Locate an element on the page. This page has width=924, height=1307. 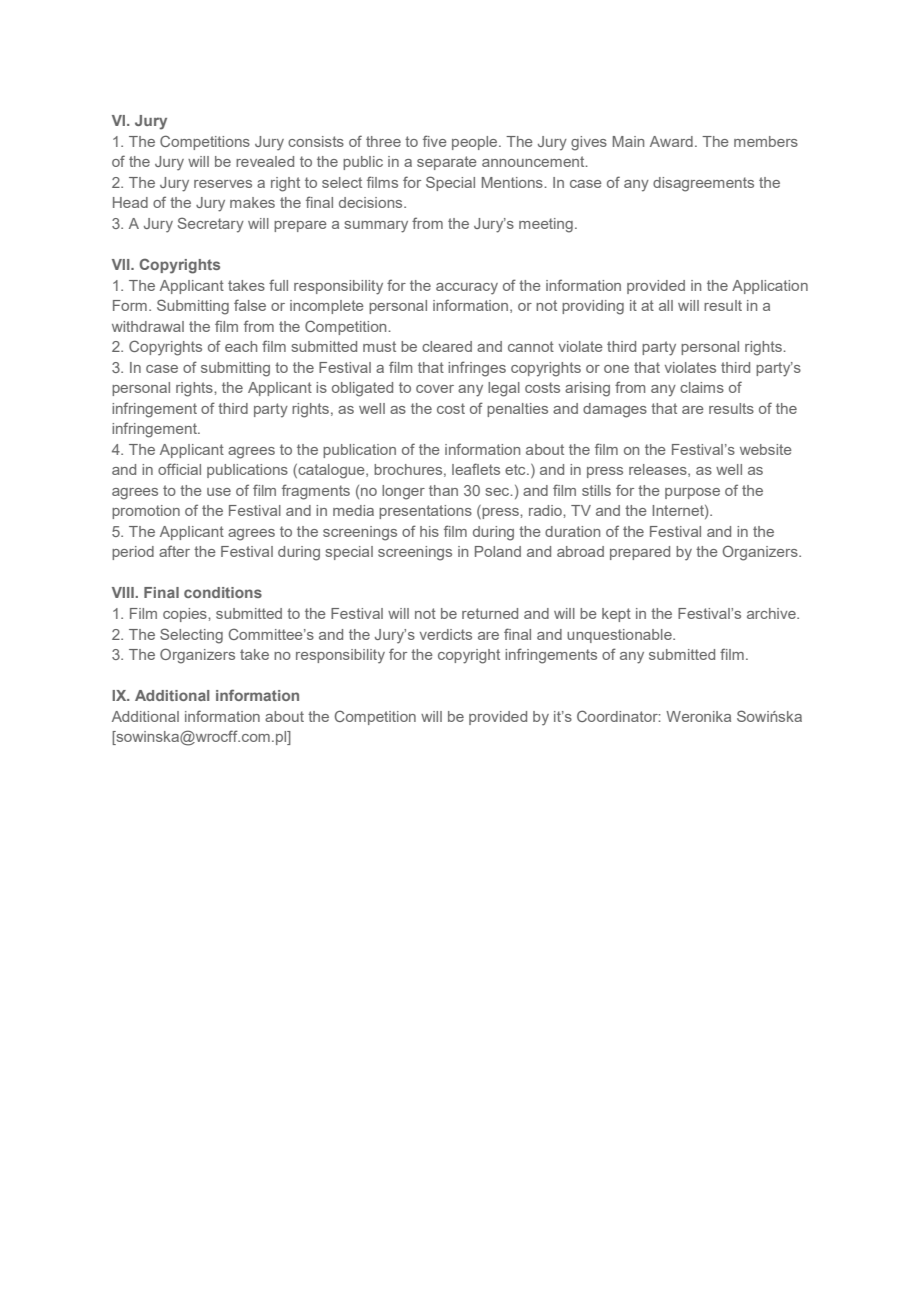
full is located at coordinates (278, 285).
